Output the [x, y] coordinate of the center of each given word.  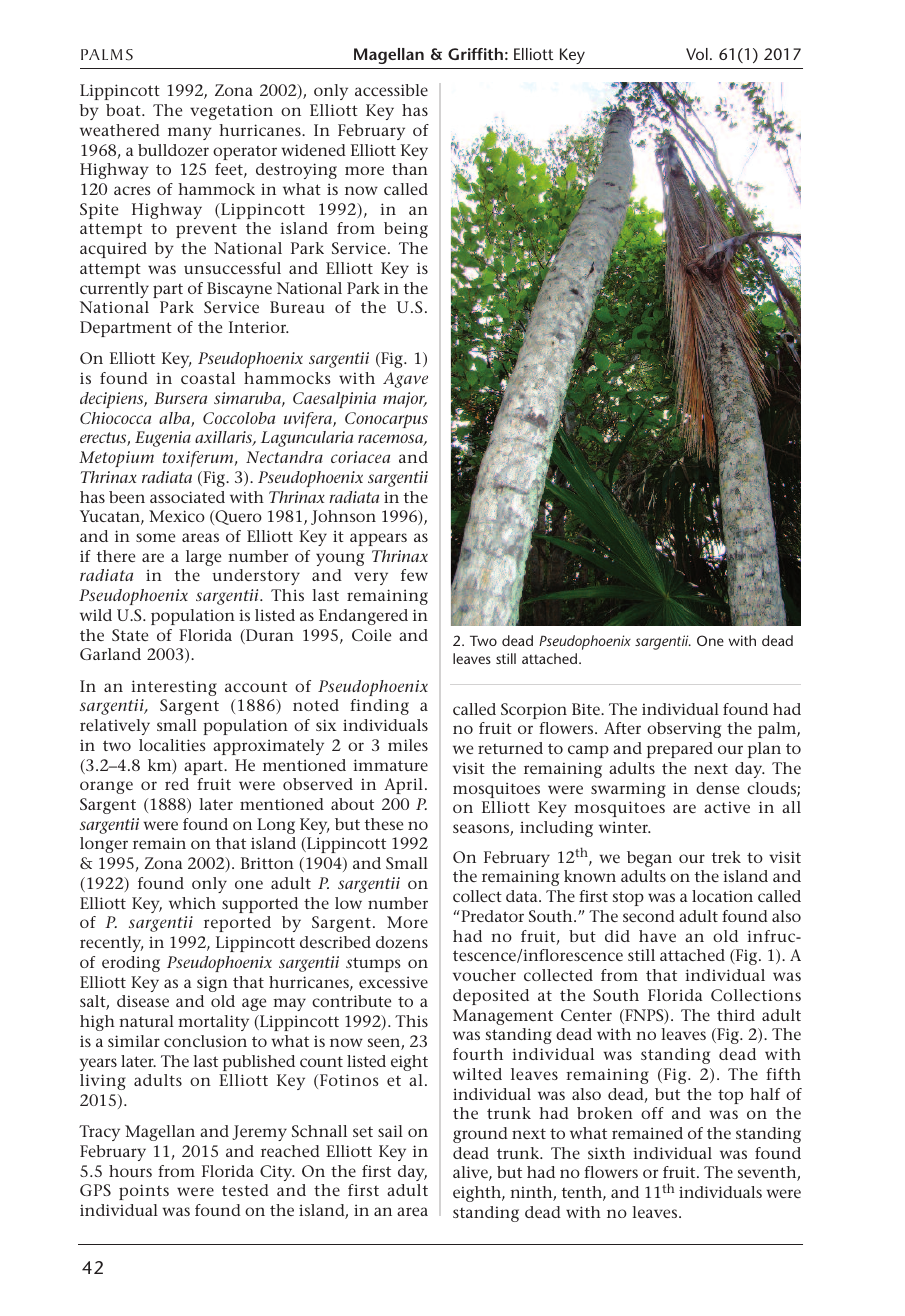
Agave [405, 380]
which [192, 903]
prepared [680, 750]
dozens [402, 942]
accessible [391, 90]
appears [378, 539]
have [657, 936]
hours [130, 1171]
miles [408, 745]
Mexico [177, 516]
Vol [697, 54]
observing [684, 730]
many [190, 133]
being [406, 230]
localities [172, 745]
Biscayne [239, 290]
